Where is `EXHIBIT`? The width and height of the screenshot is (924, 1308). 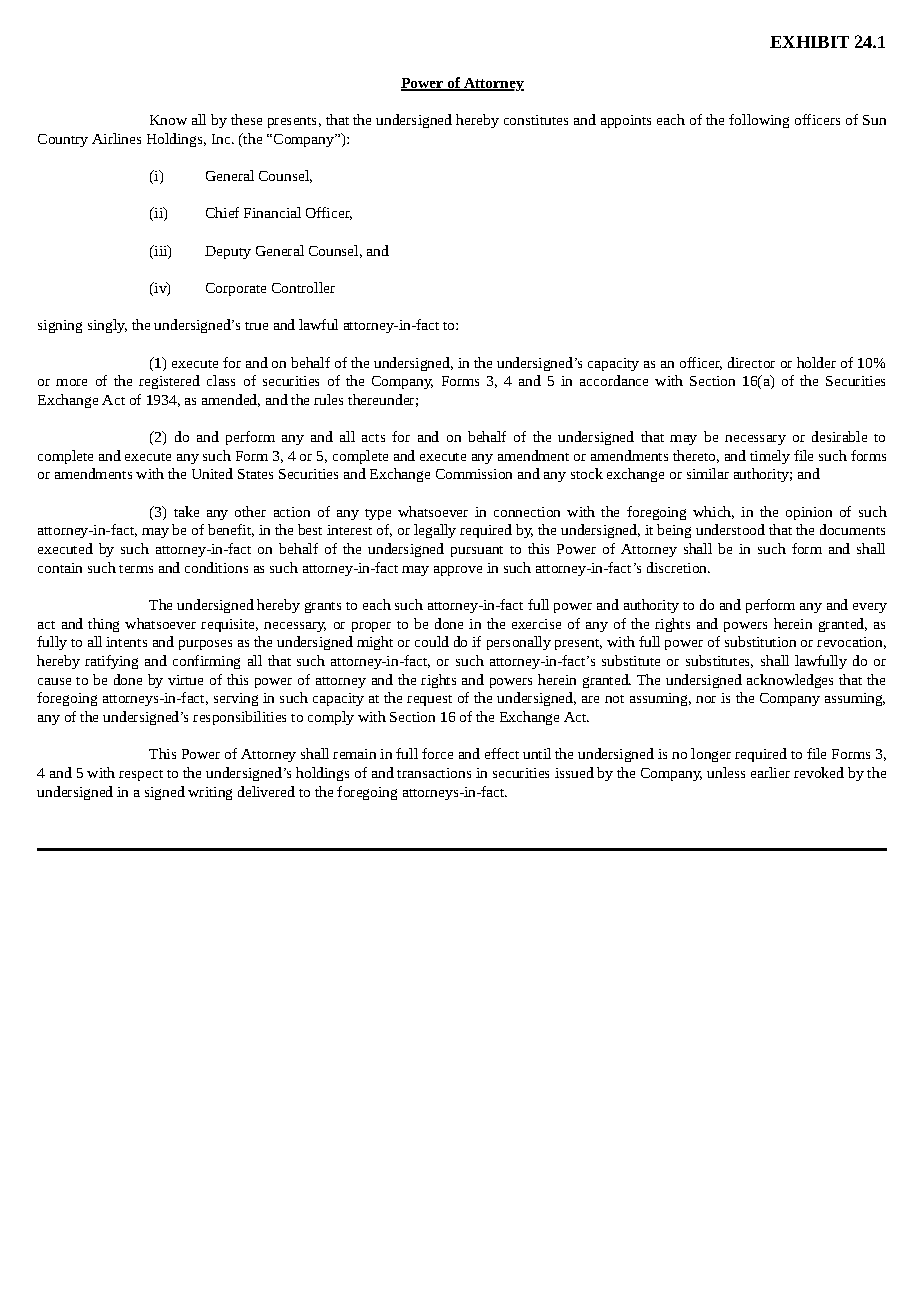 EXHIBIT is located at coordinates (809, 42).
